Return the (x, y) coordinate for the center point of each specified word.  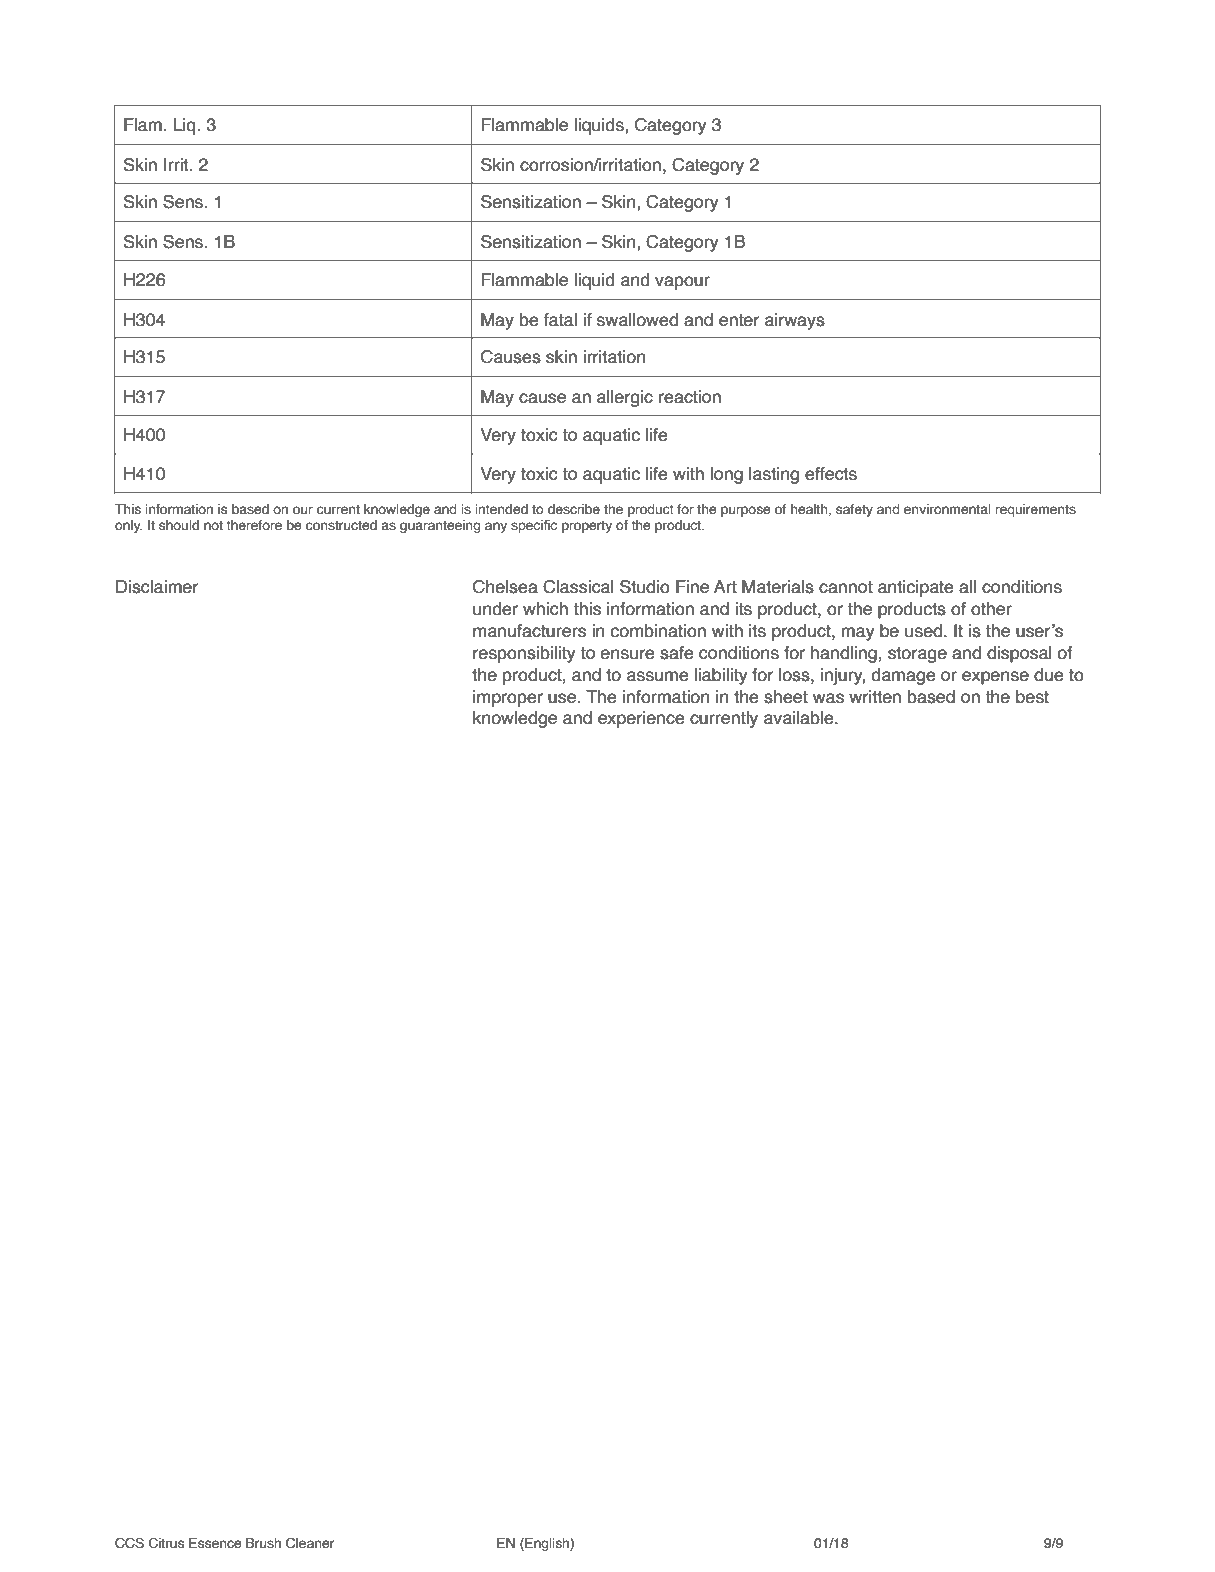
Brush (263, 1543)
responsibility (524, 654)
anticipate (916, 588)
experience (641, 719)
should (179, 525)
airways (795, 321)
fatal (560, 320)
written (875, 697)
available (800, 718)
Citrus (166, 1543)
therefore (254, 525)
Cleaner (310, 1543)
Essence (215, 1543)
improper (508, 698)
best (1032, 697)
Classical (578, 587)
